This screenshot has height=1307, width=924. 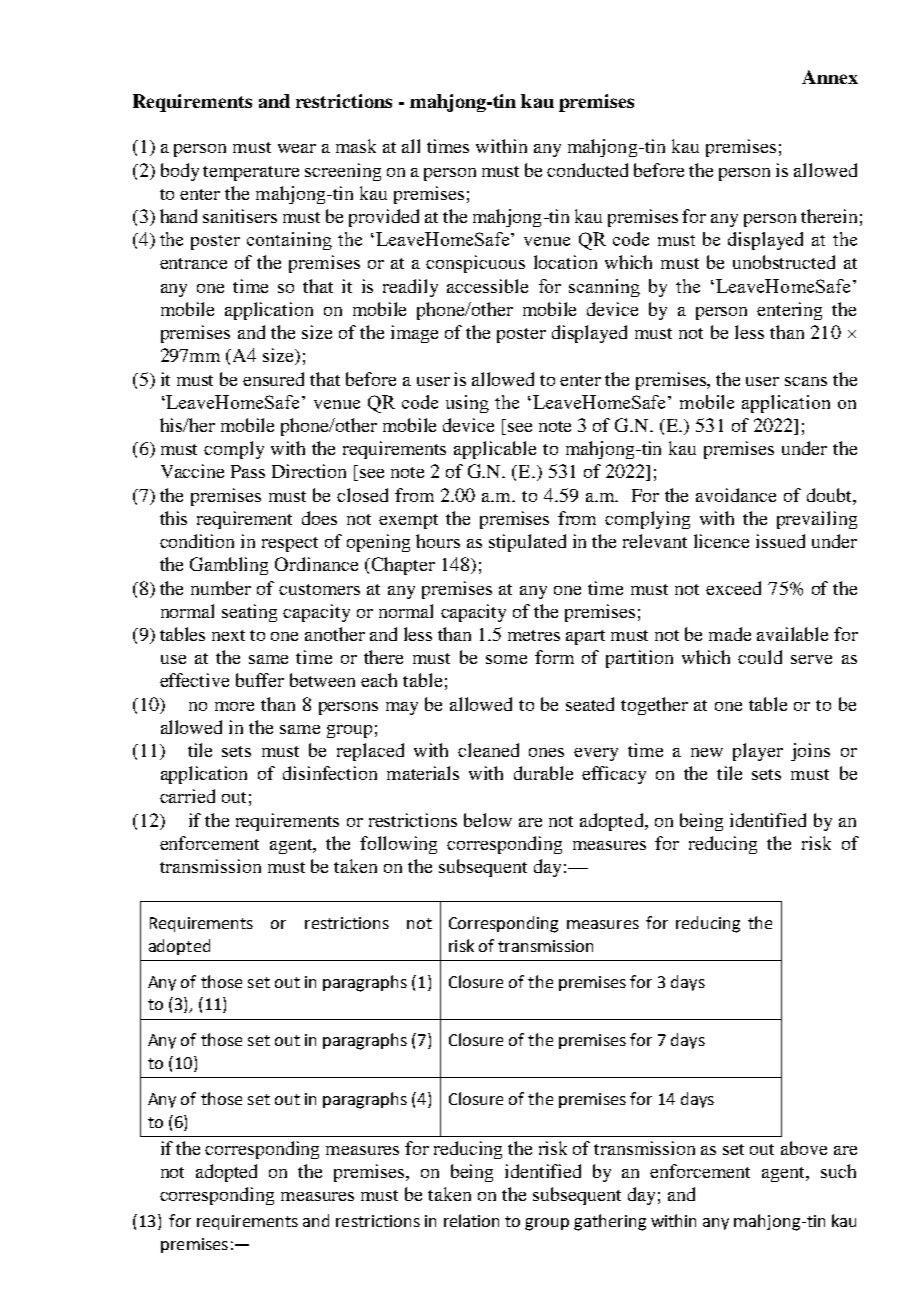 I want to click on below, so click(x=488, y=820).
